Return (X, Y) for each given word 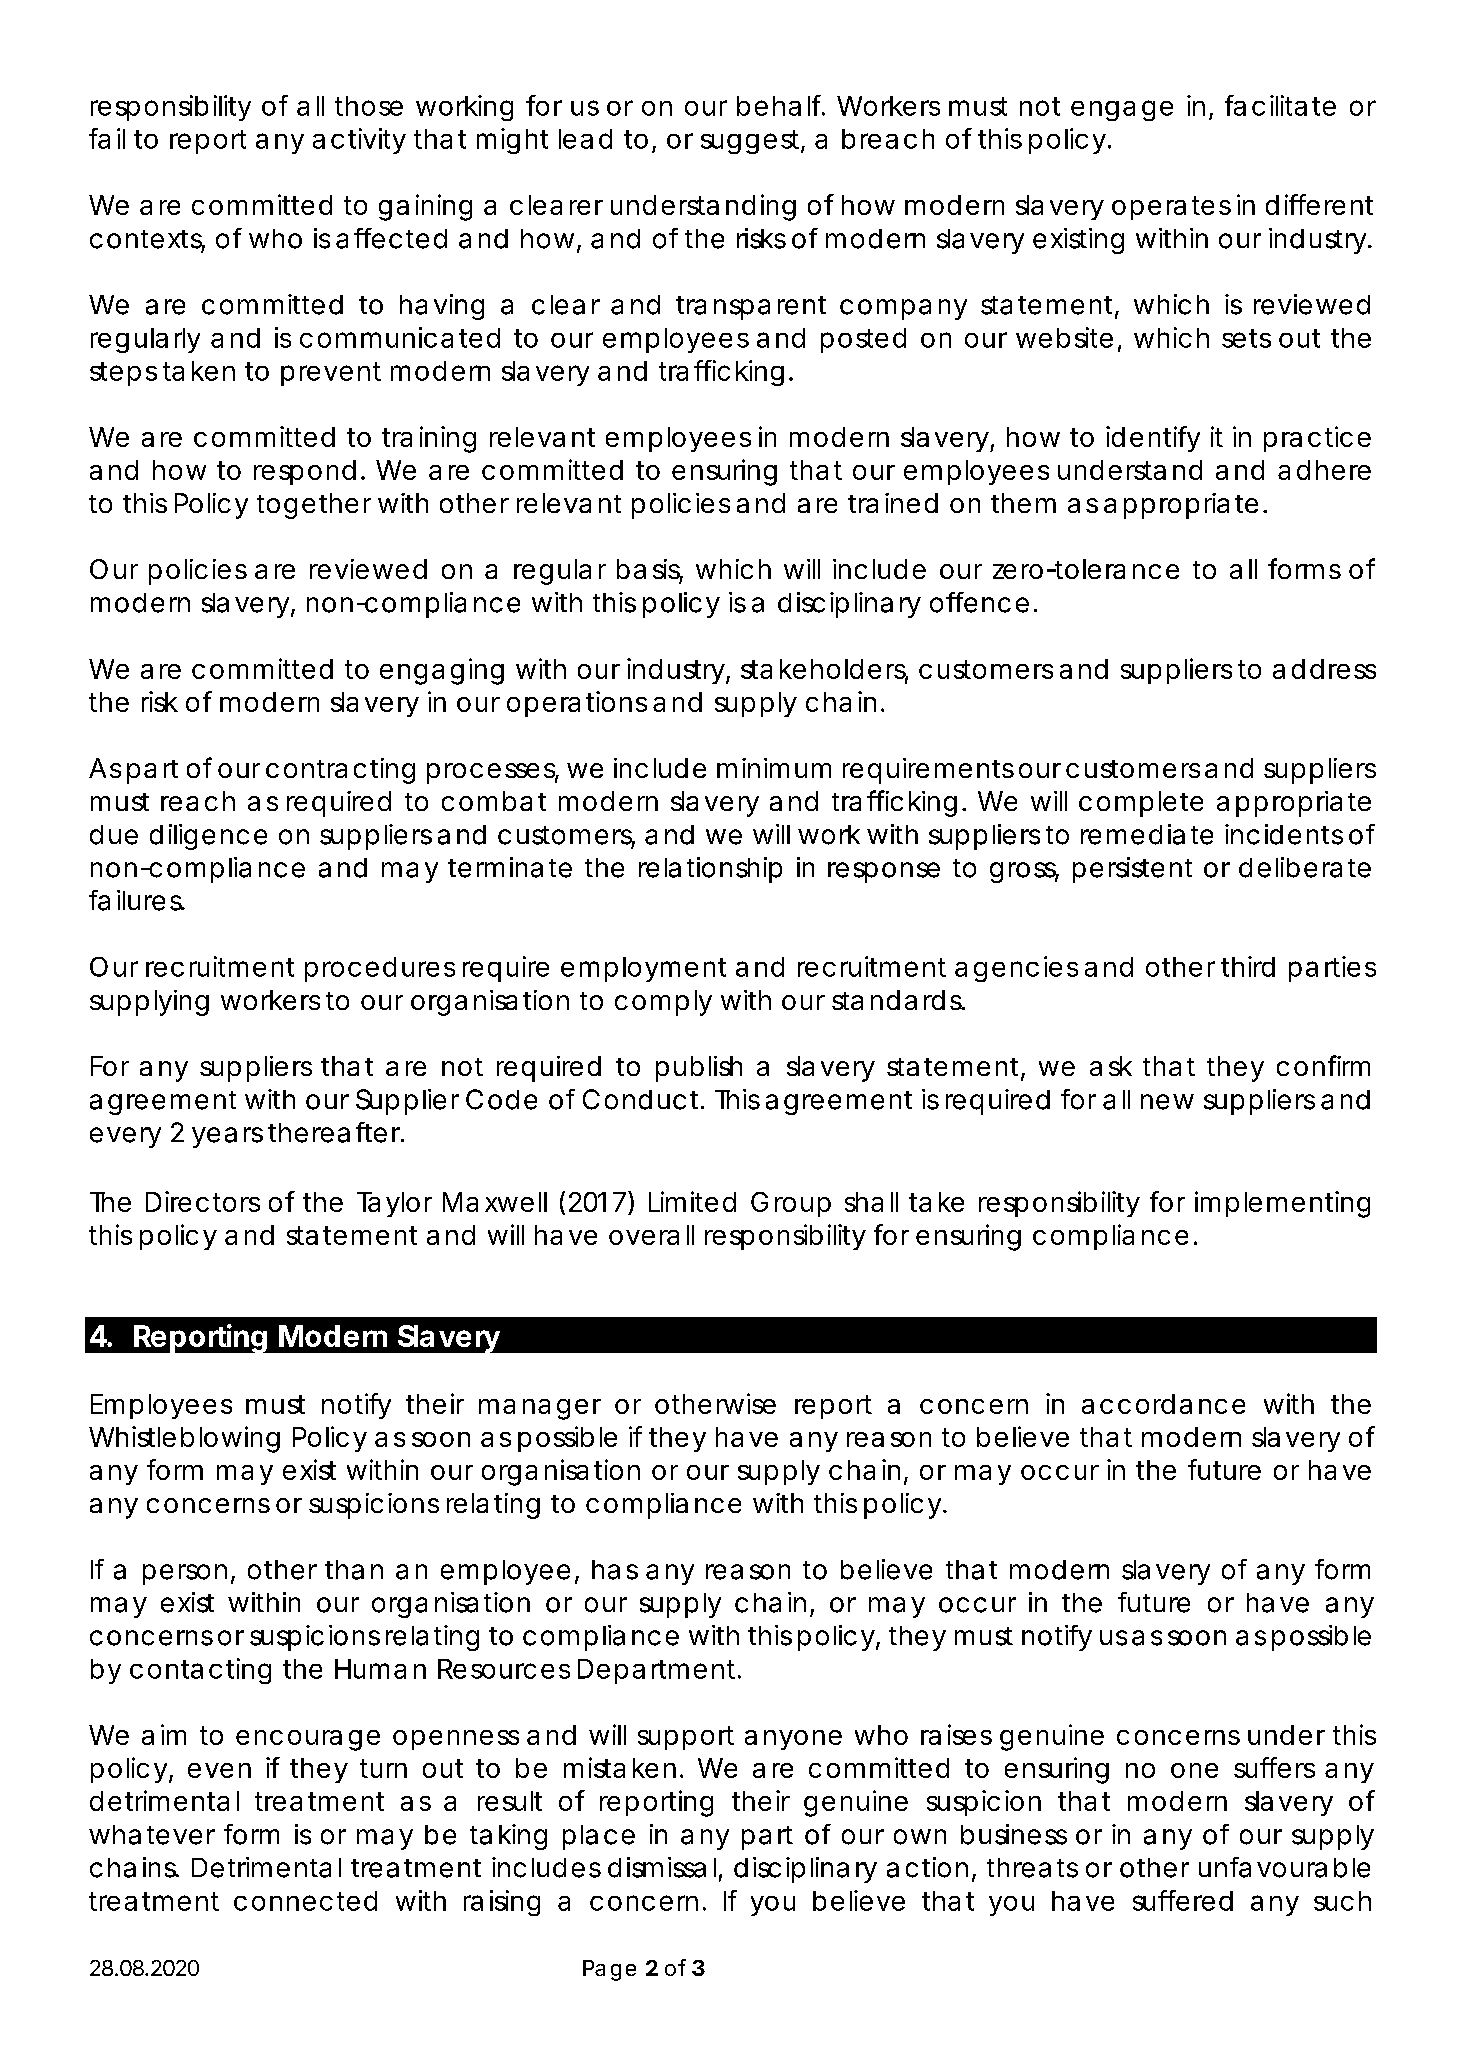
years (227, 1137)
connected (305, 1901)
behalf (781, 105)
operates (1171, 208)
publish (699, 1069)
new (1167, 1102)
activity (359, 141)
